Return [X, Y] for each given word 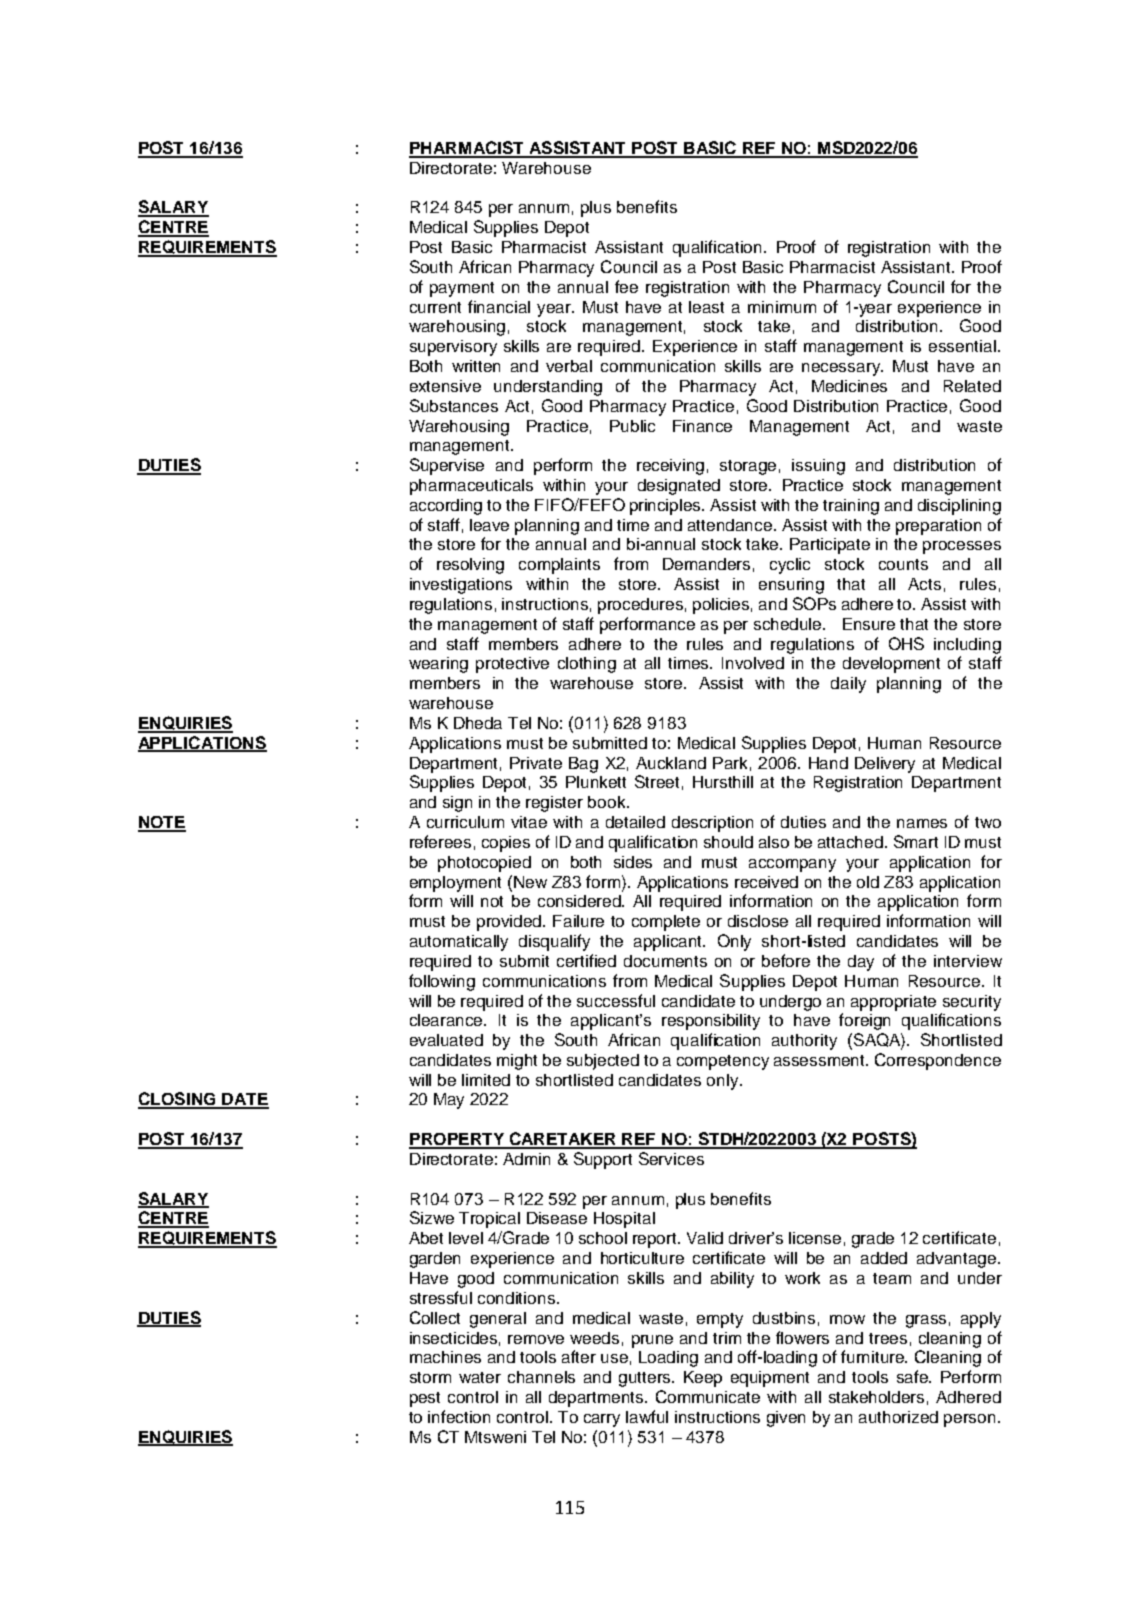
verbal [569, 366]
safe [914, 1376]
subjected [603, 1062]
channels [541, 1377]
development [891, 665]
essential [964, 346]
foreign [864, 1021]
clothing [587, 665]
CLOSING [178, 1100]
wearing [438, 665]
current [435, 307]
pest [425, 1399]
